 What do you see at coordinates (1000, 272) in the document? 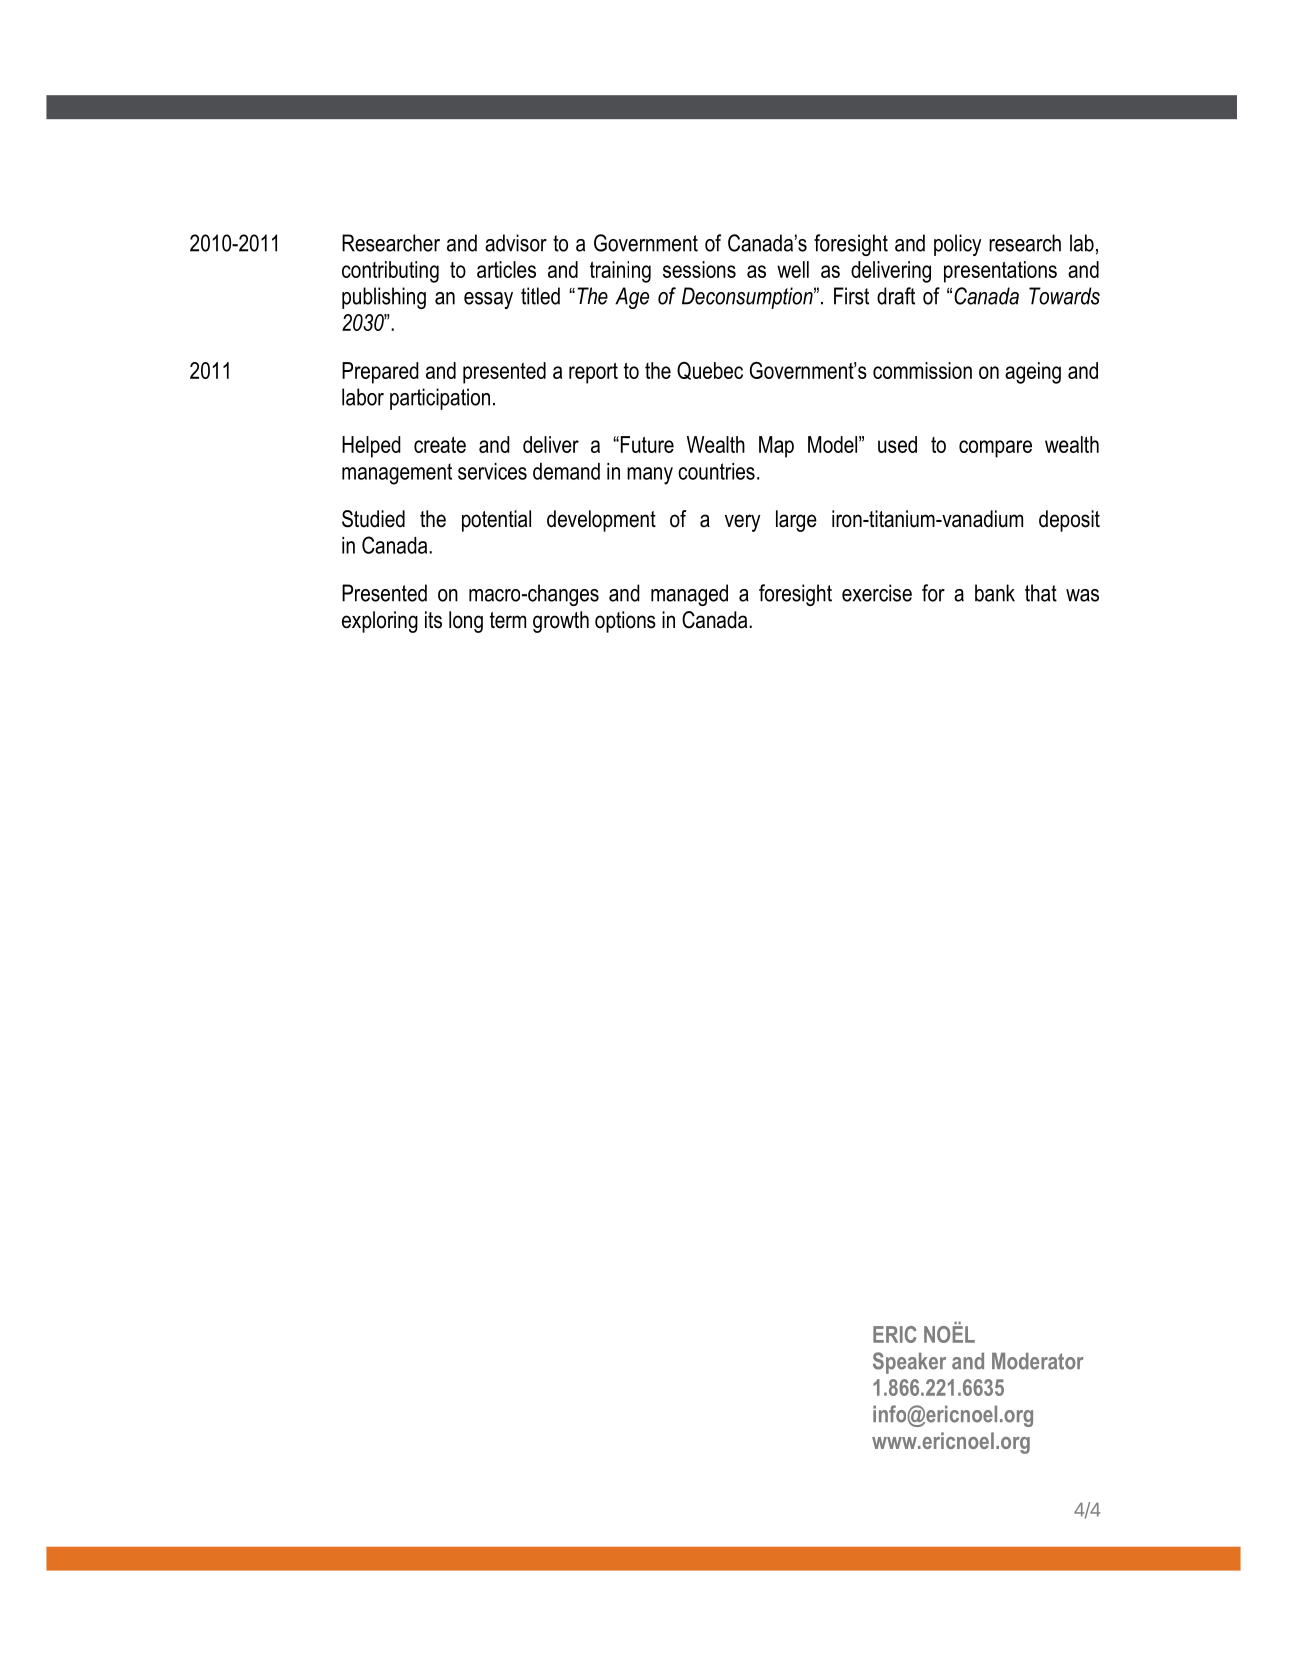
I see `presentations` at bounding box center [1000, 272].
